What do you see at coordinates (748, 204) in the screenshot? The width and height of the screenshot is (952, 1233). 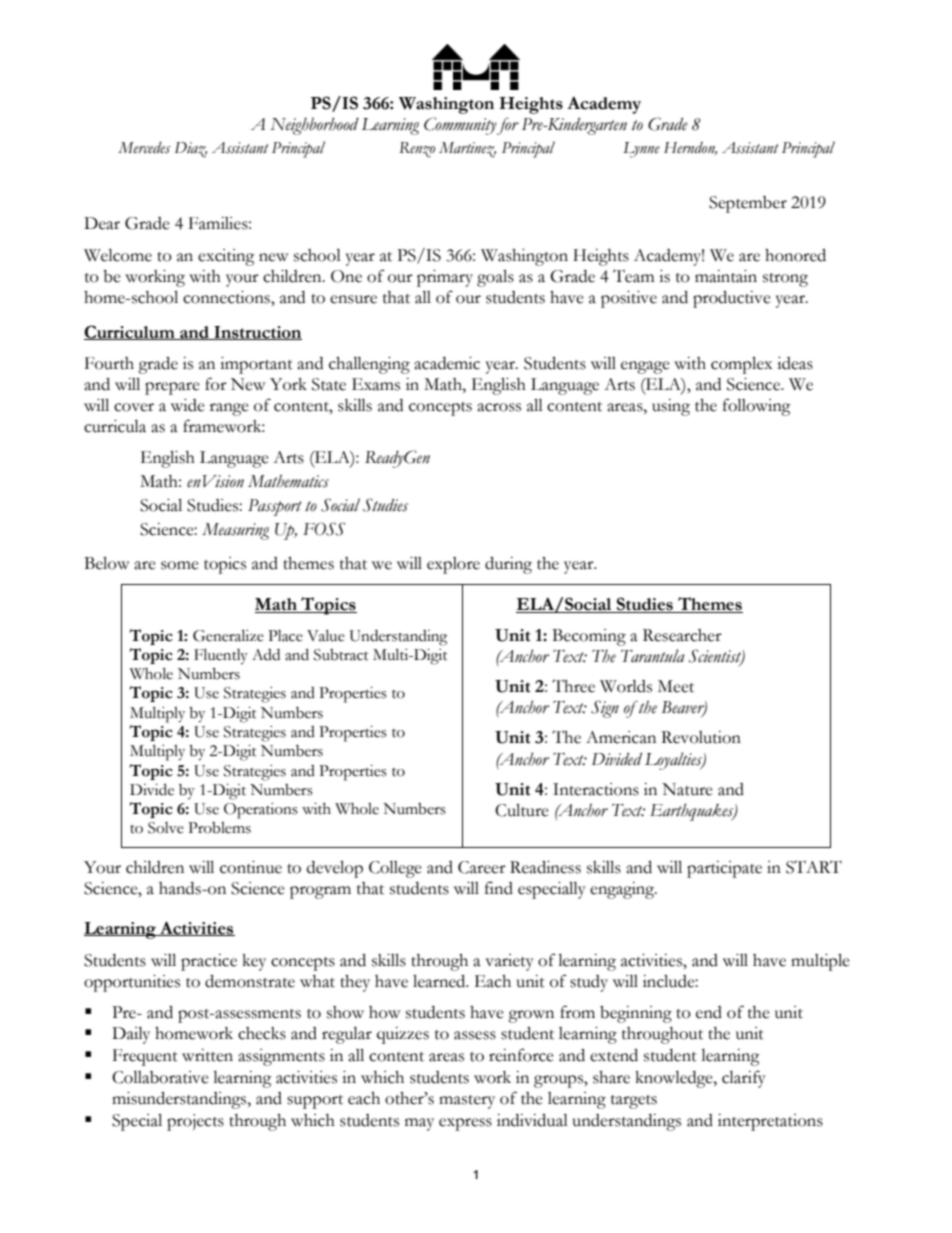 I see `September` at bounding box center [748, 204].
